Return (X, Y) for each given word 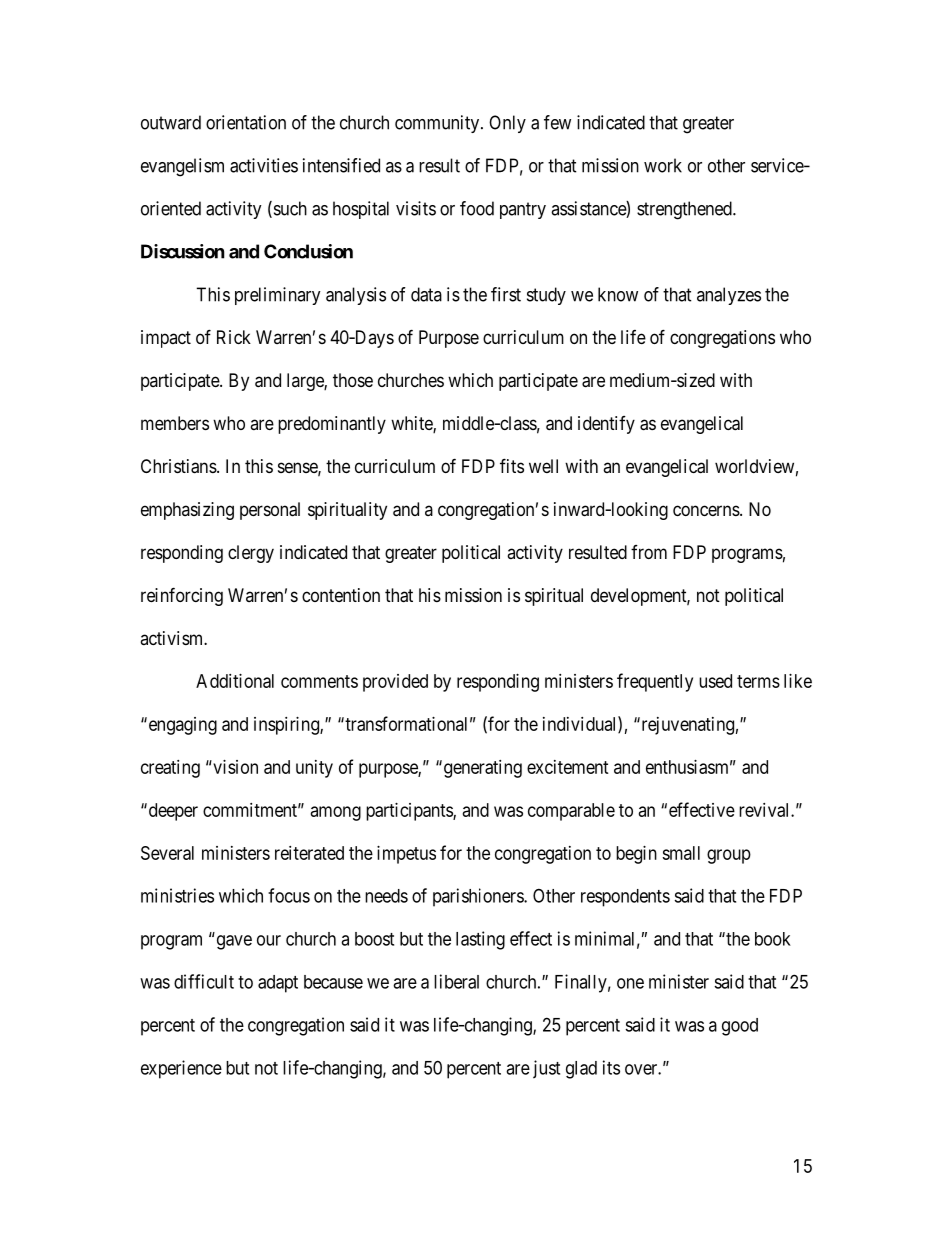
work (663, 165)
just (546, 1069)
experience (181, 1069)
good (740, 1027)
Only (507, 124)
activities (264, 165)
